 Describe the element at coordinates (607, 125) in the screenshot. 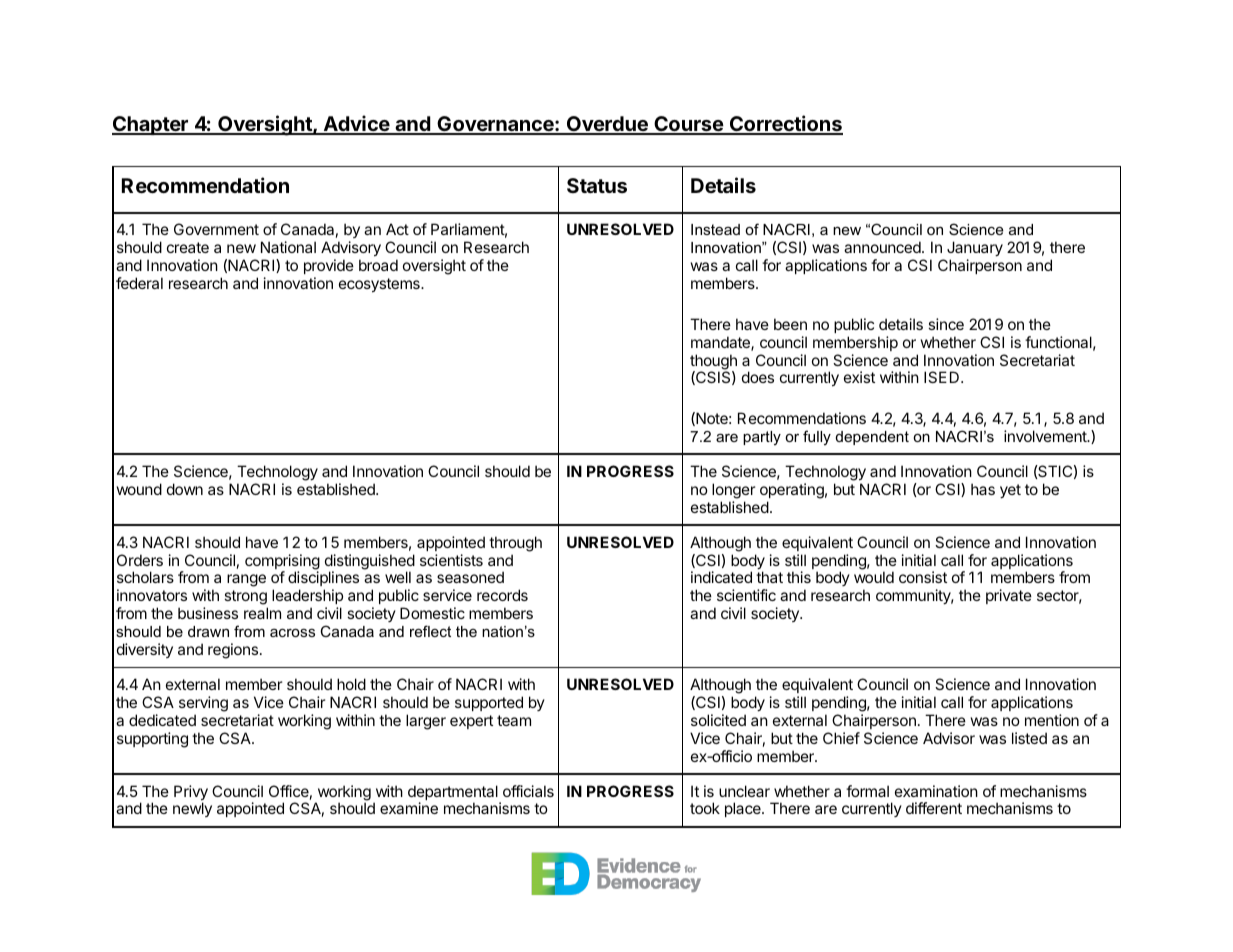

I see `Overdue` at that location.
